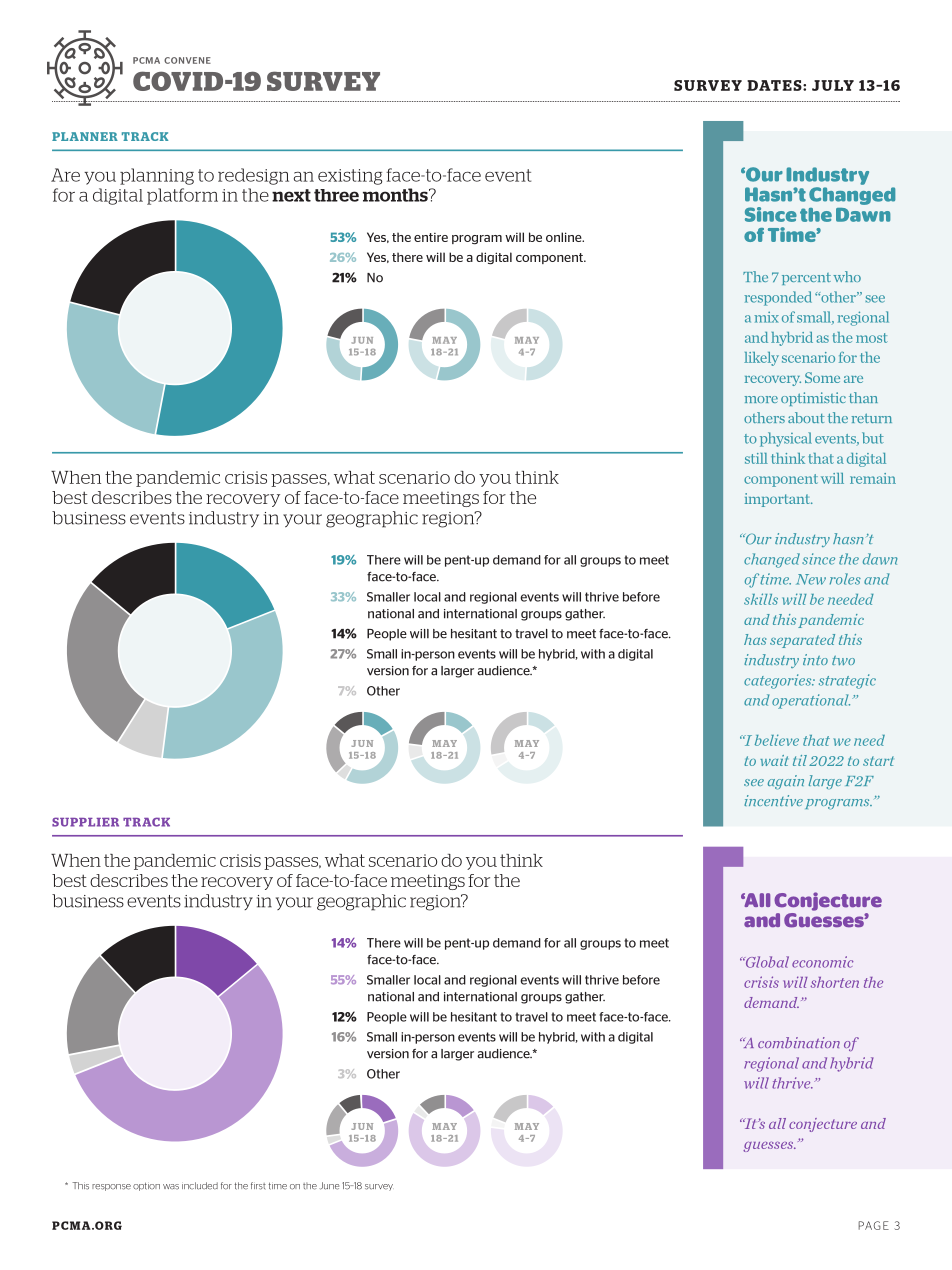 The width and height of the page is (952, 1270). What do you see at coordinates (396, 195) in the page?
I see `months` at bounding box center [396, 195].
